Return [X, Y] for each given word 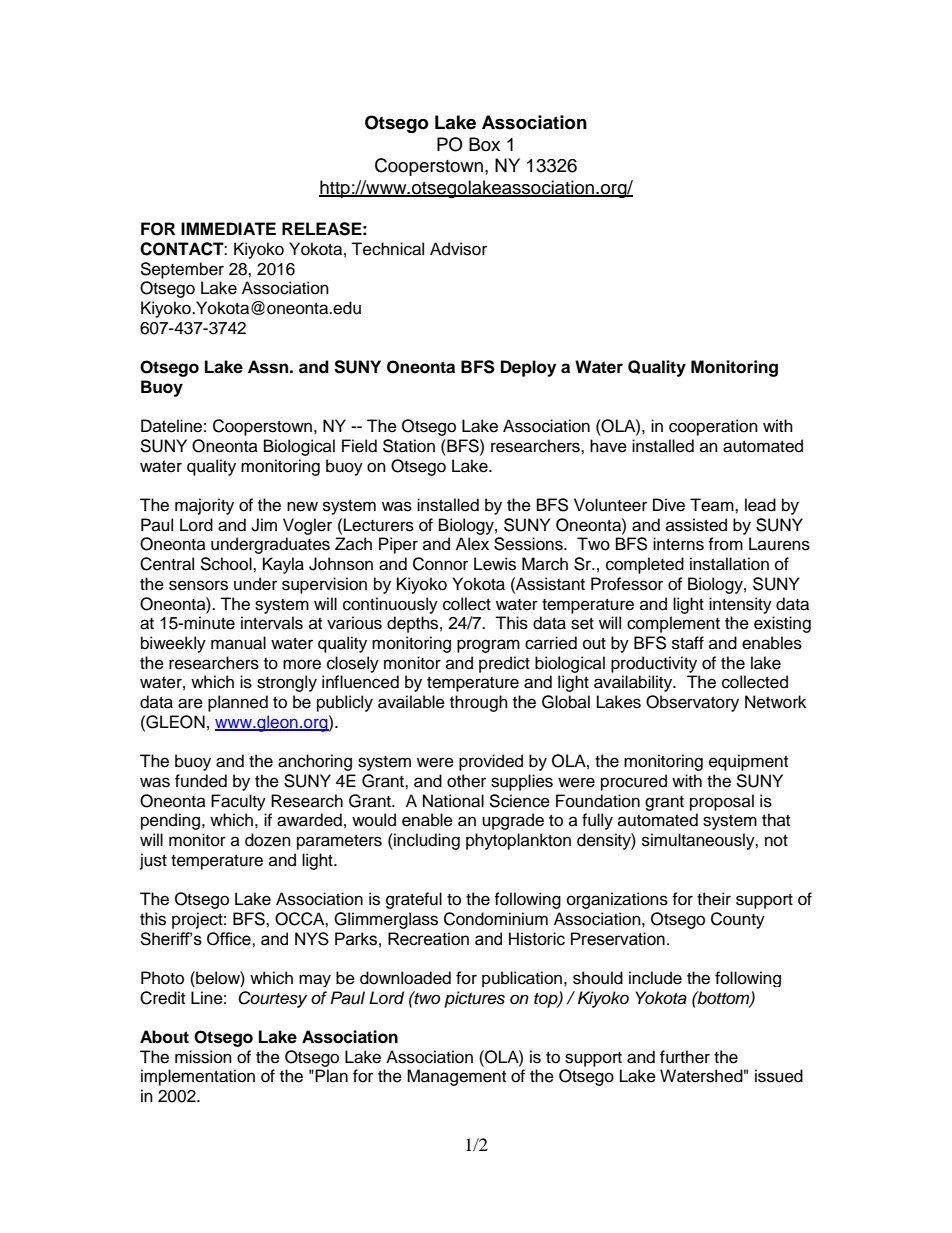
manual [238, 643]
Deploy [528, 368]
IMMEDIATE [228, 228]
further [685, 1057]
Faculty [238, 802]
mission [203, 1057]
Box [484, 144]
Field [359, 446]
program [488, 646]
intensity [740, 605]
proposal [722, 802]
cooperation [713, 427]
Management [456, 1077]
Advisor [458, 249]
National [453, 801]
